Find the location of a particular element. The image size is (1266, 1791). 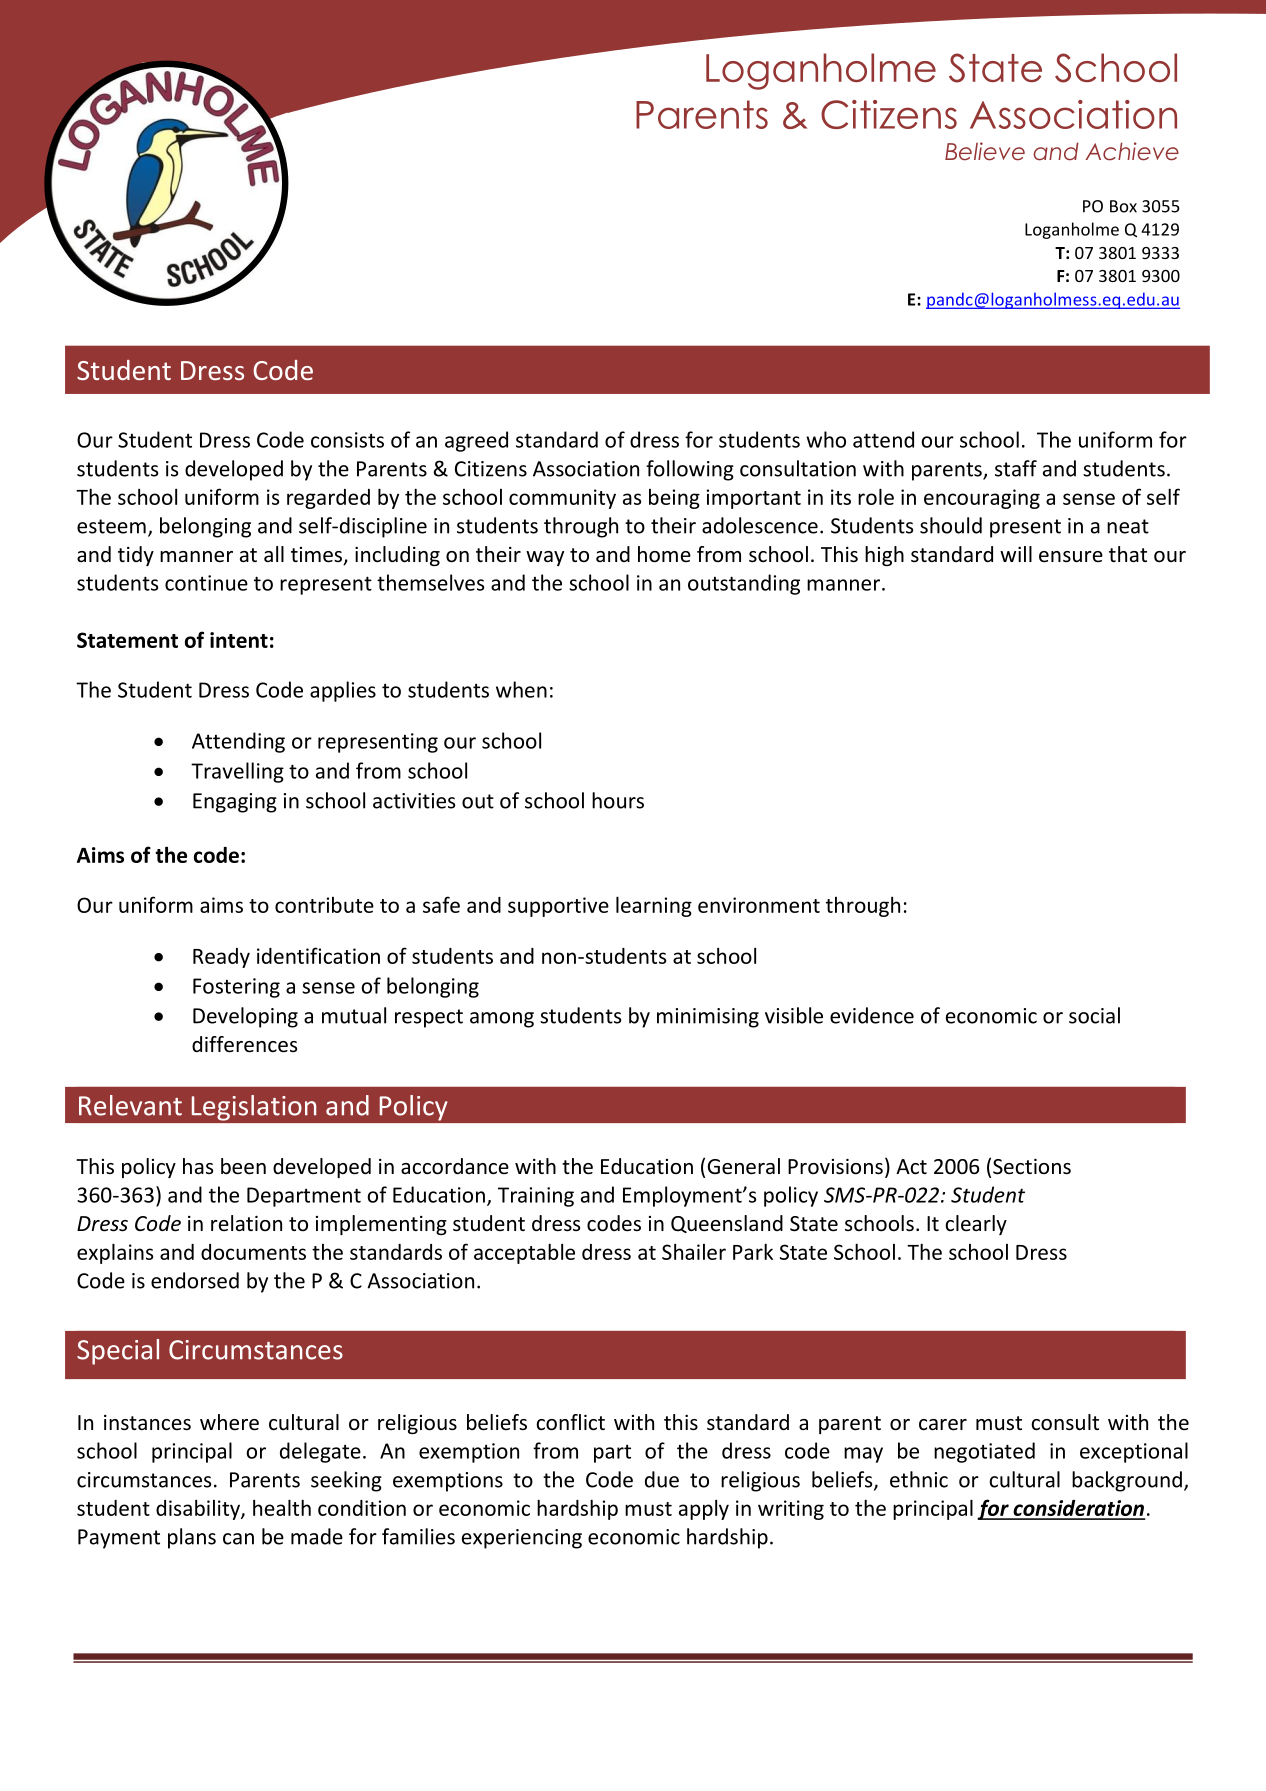

negotiated is located at coordinates (984, 1452).
